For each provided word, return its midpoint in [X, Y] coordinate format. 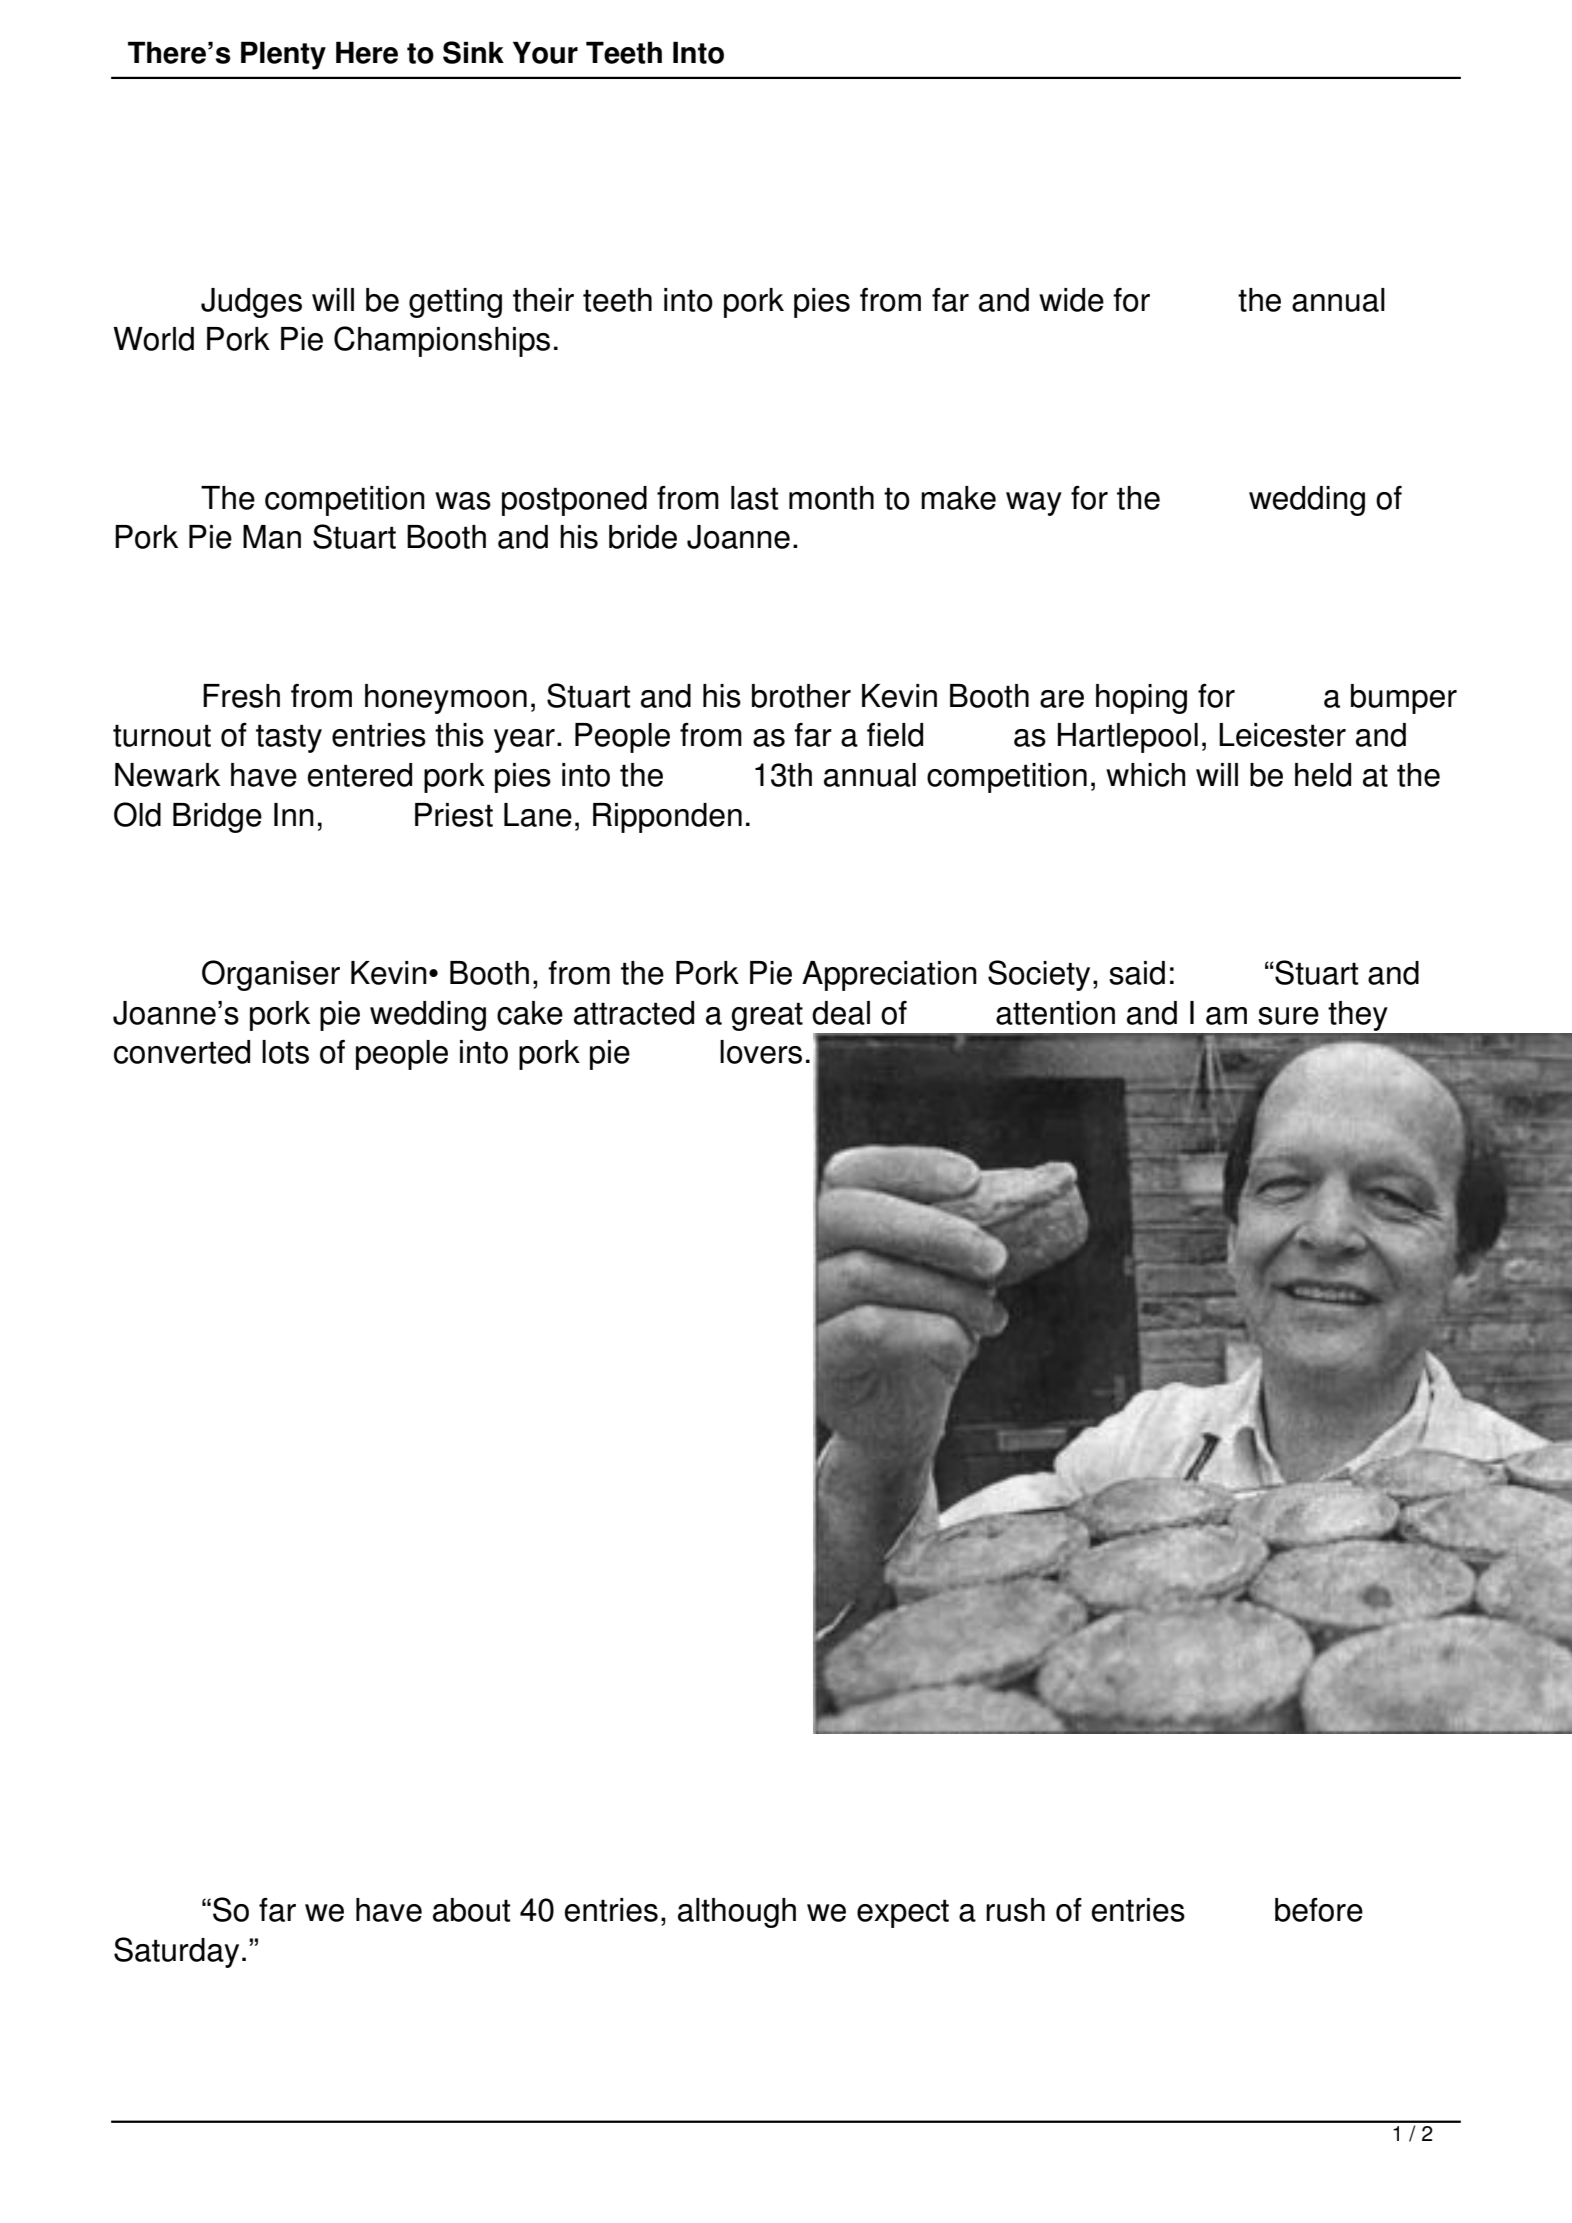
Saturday [176, 1952]
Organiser [271, 975]
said [1137, 973]
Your [545, 52]
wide [1071, 300]
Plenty [283, 55]
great [767, 1016]
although [737, 1913]
